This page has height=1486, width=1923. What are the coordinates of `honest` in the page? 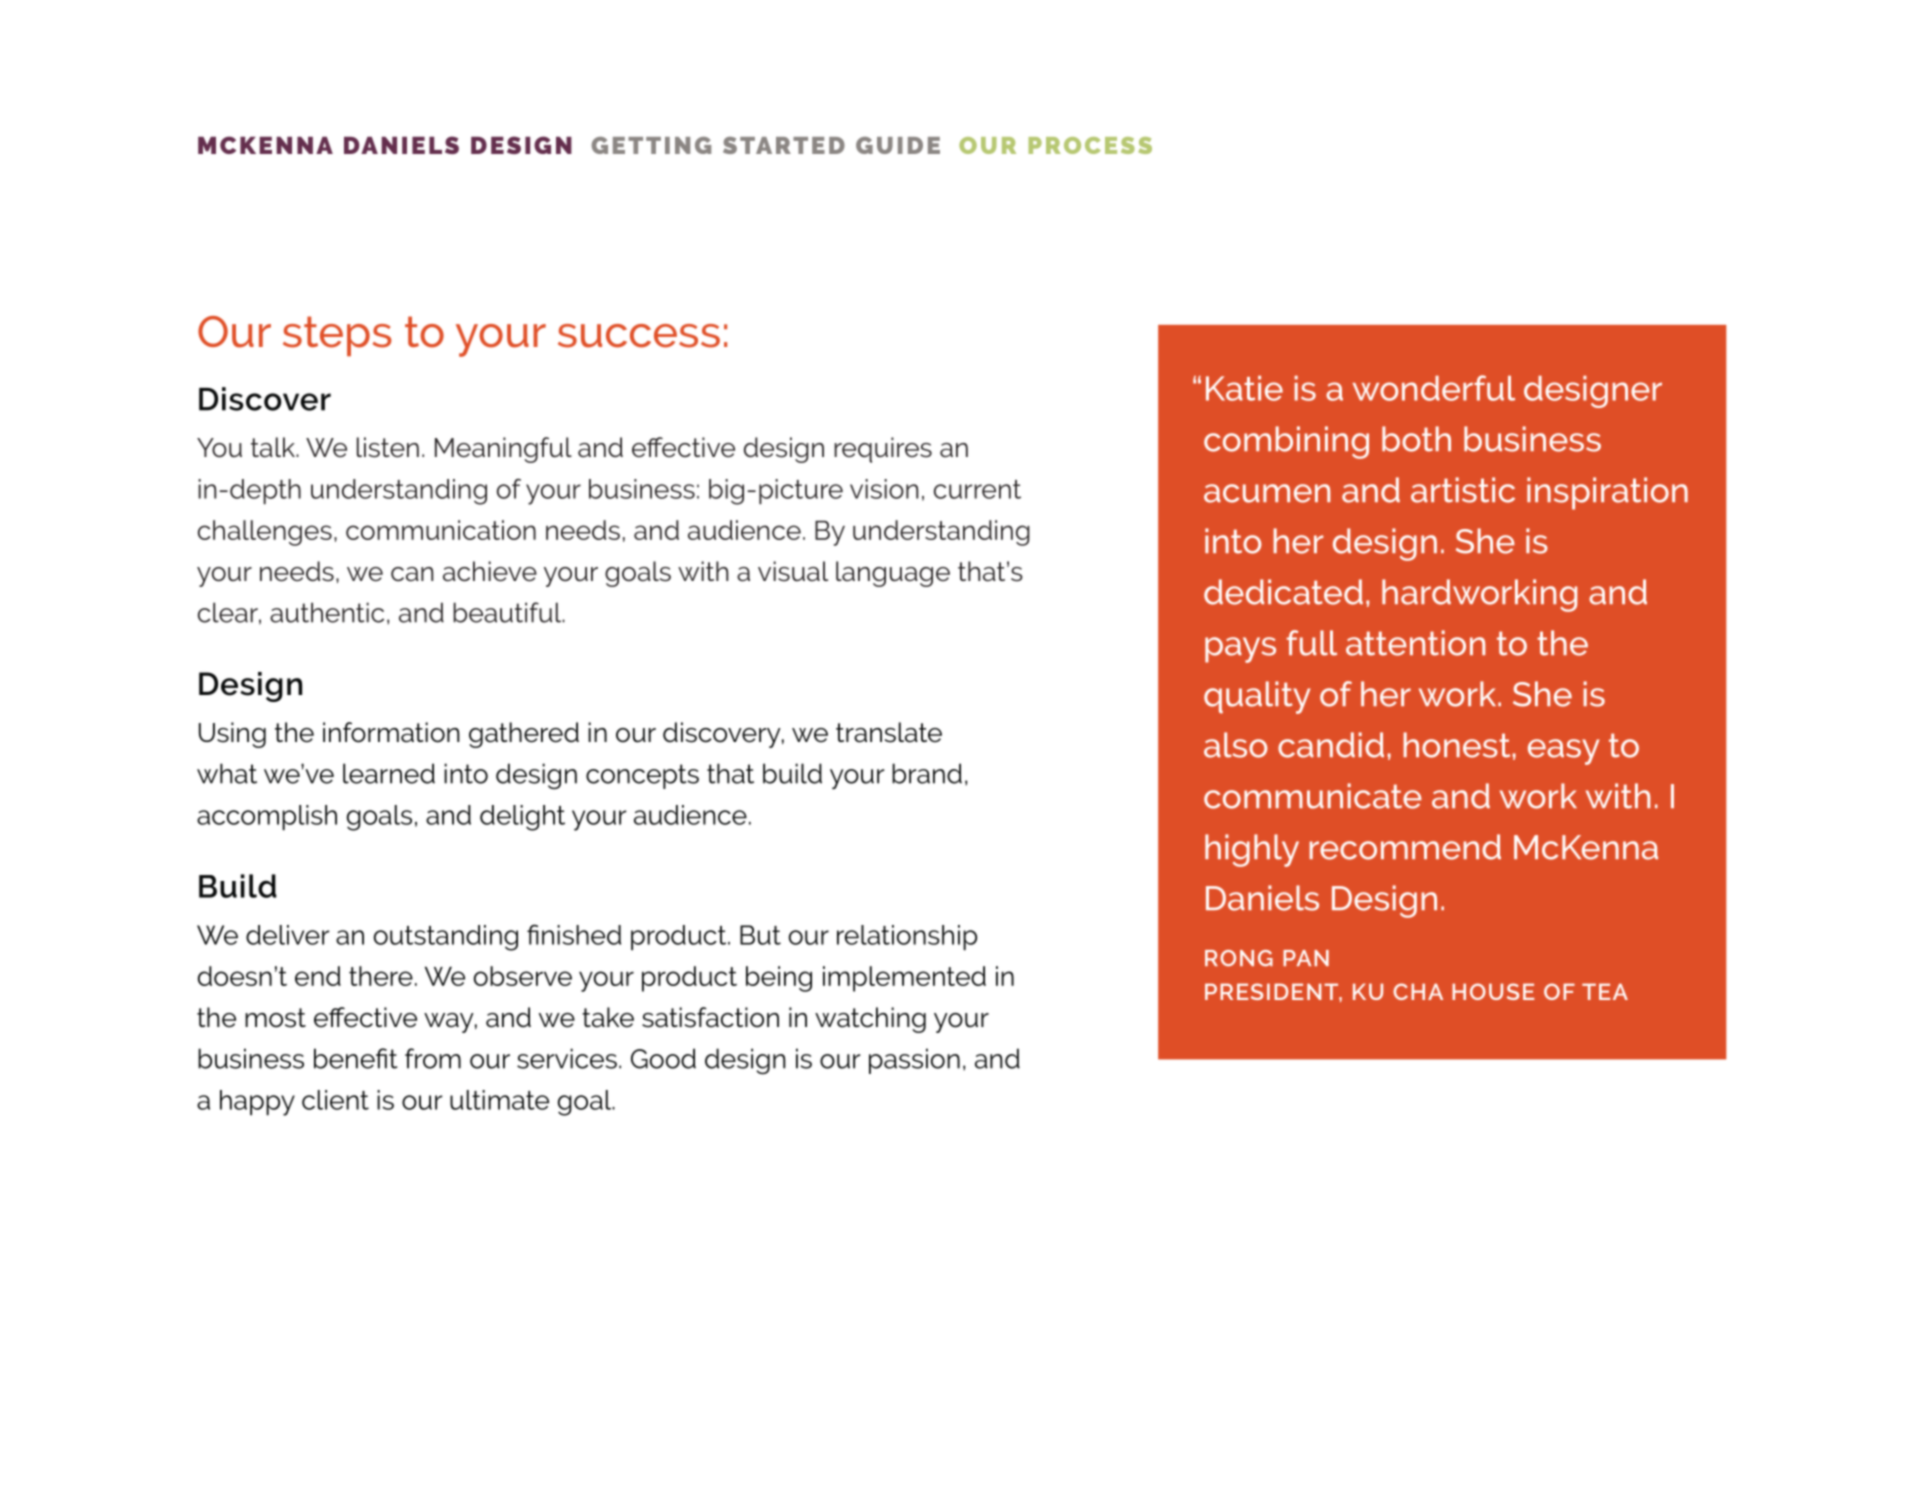 It's located at (1456, 745).
